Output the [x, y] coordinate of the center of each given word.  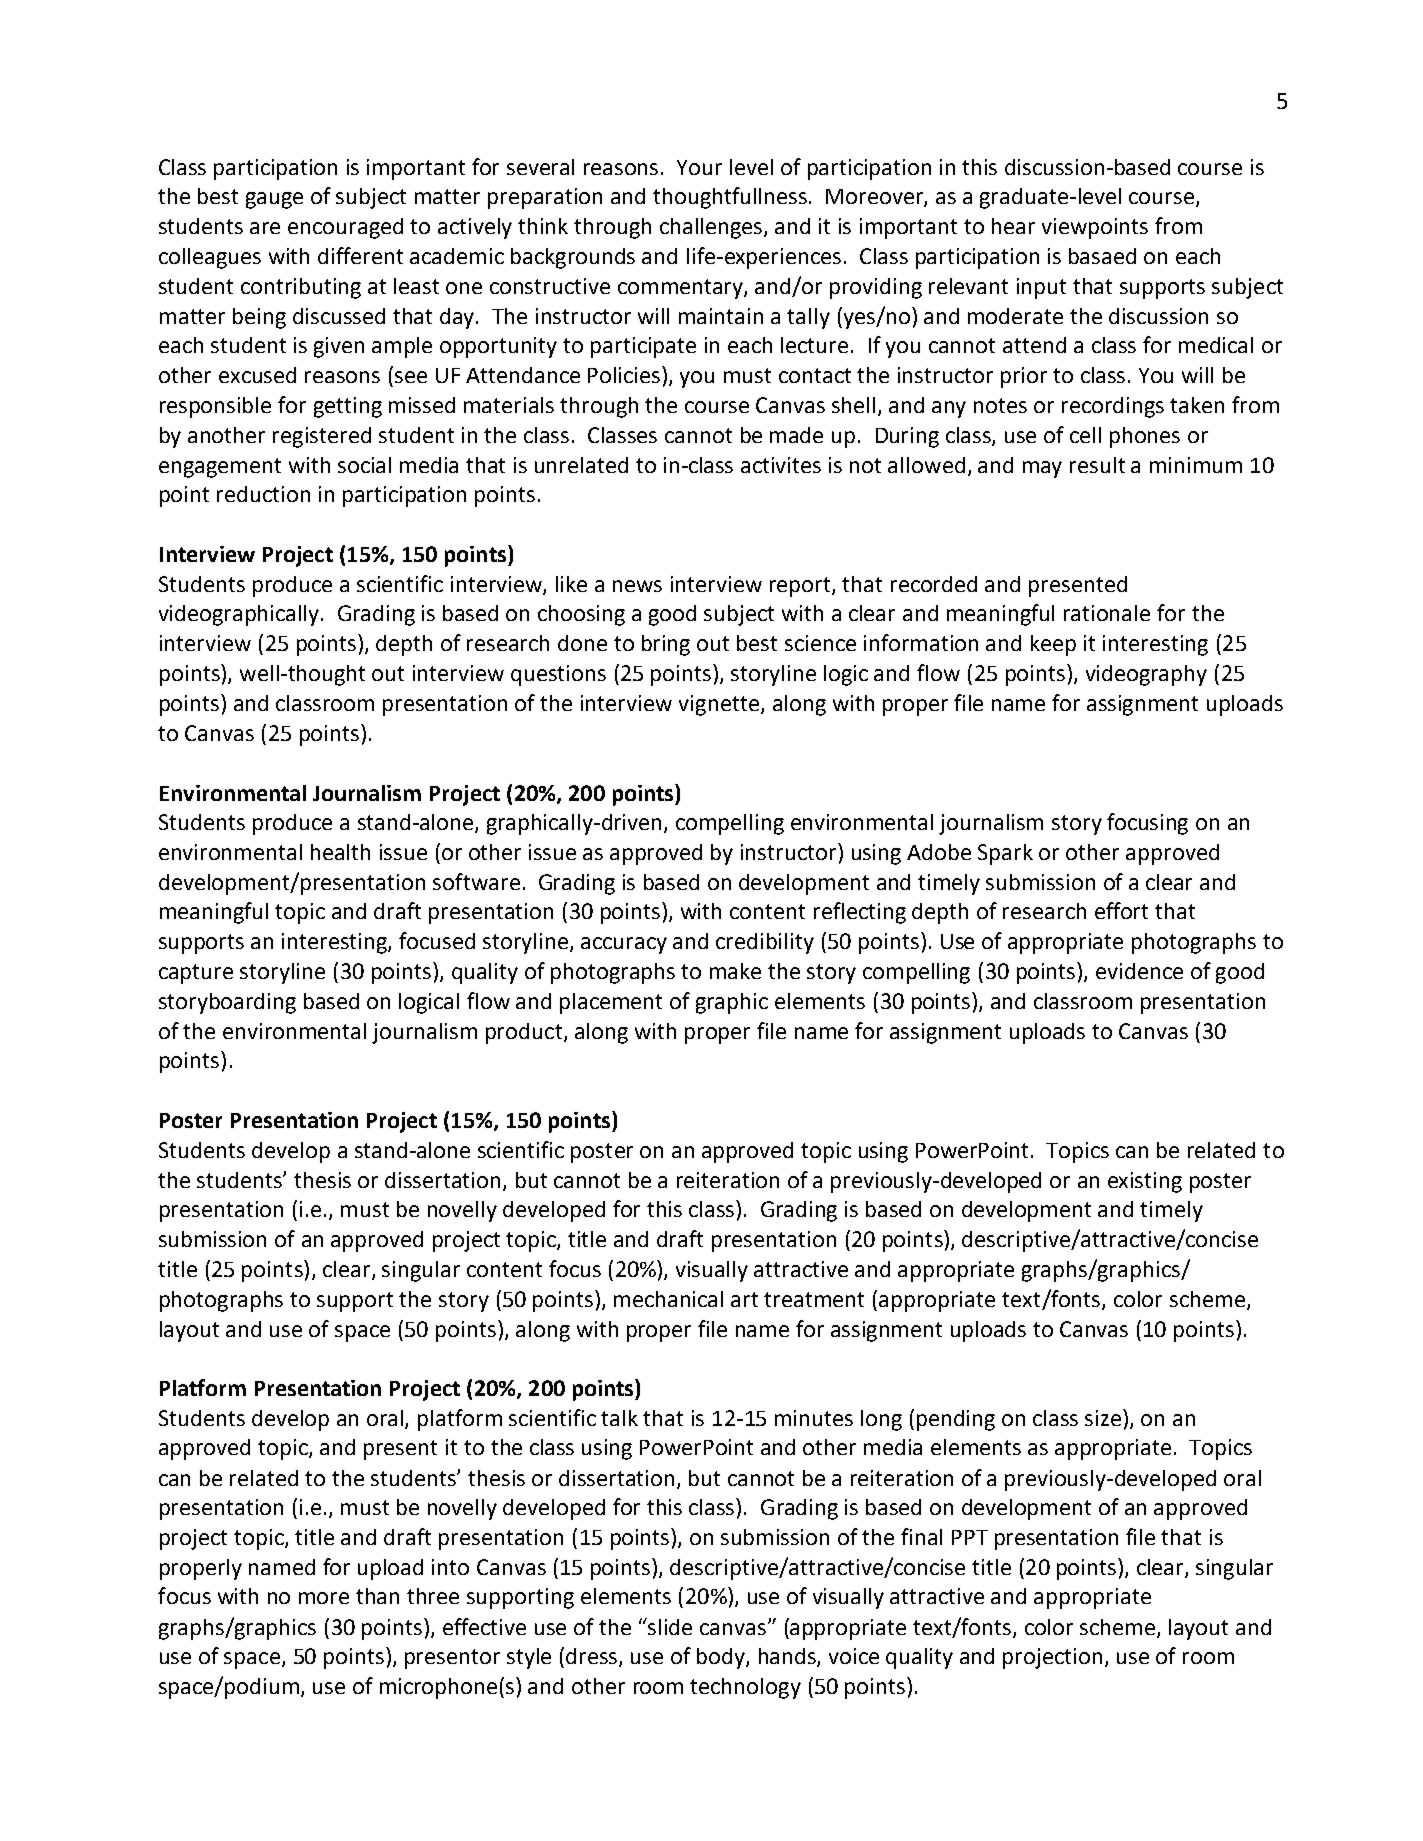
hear [1013, 226]
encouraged [345, 228]
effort [1121, 910]
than [377, 1596]
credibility [765, 943]
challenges [712, 228]
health [340, 852]
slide [670, 1627]
